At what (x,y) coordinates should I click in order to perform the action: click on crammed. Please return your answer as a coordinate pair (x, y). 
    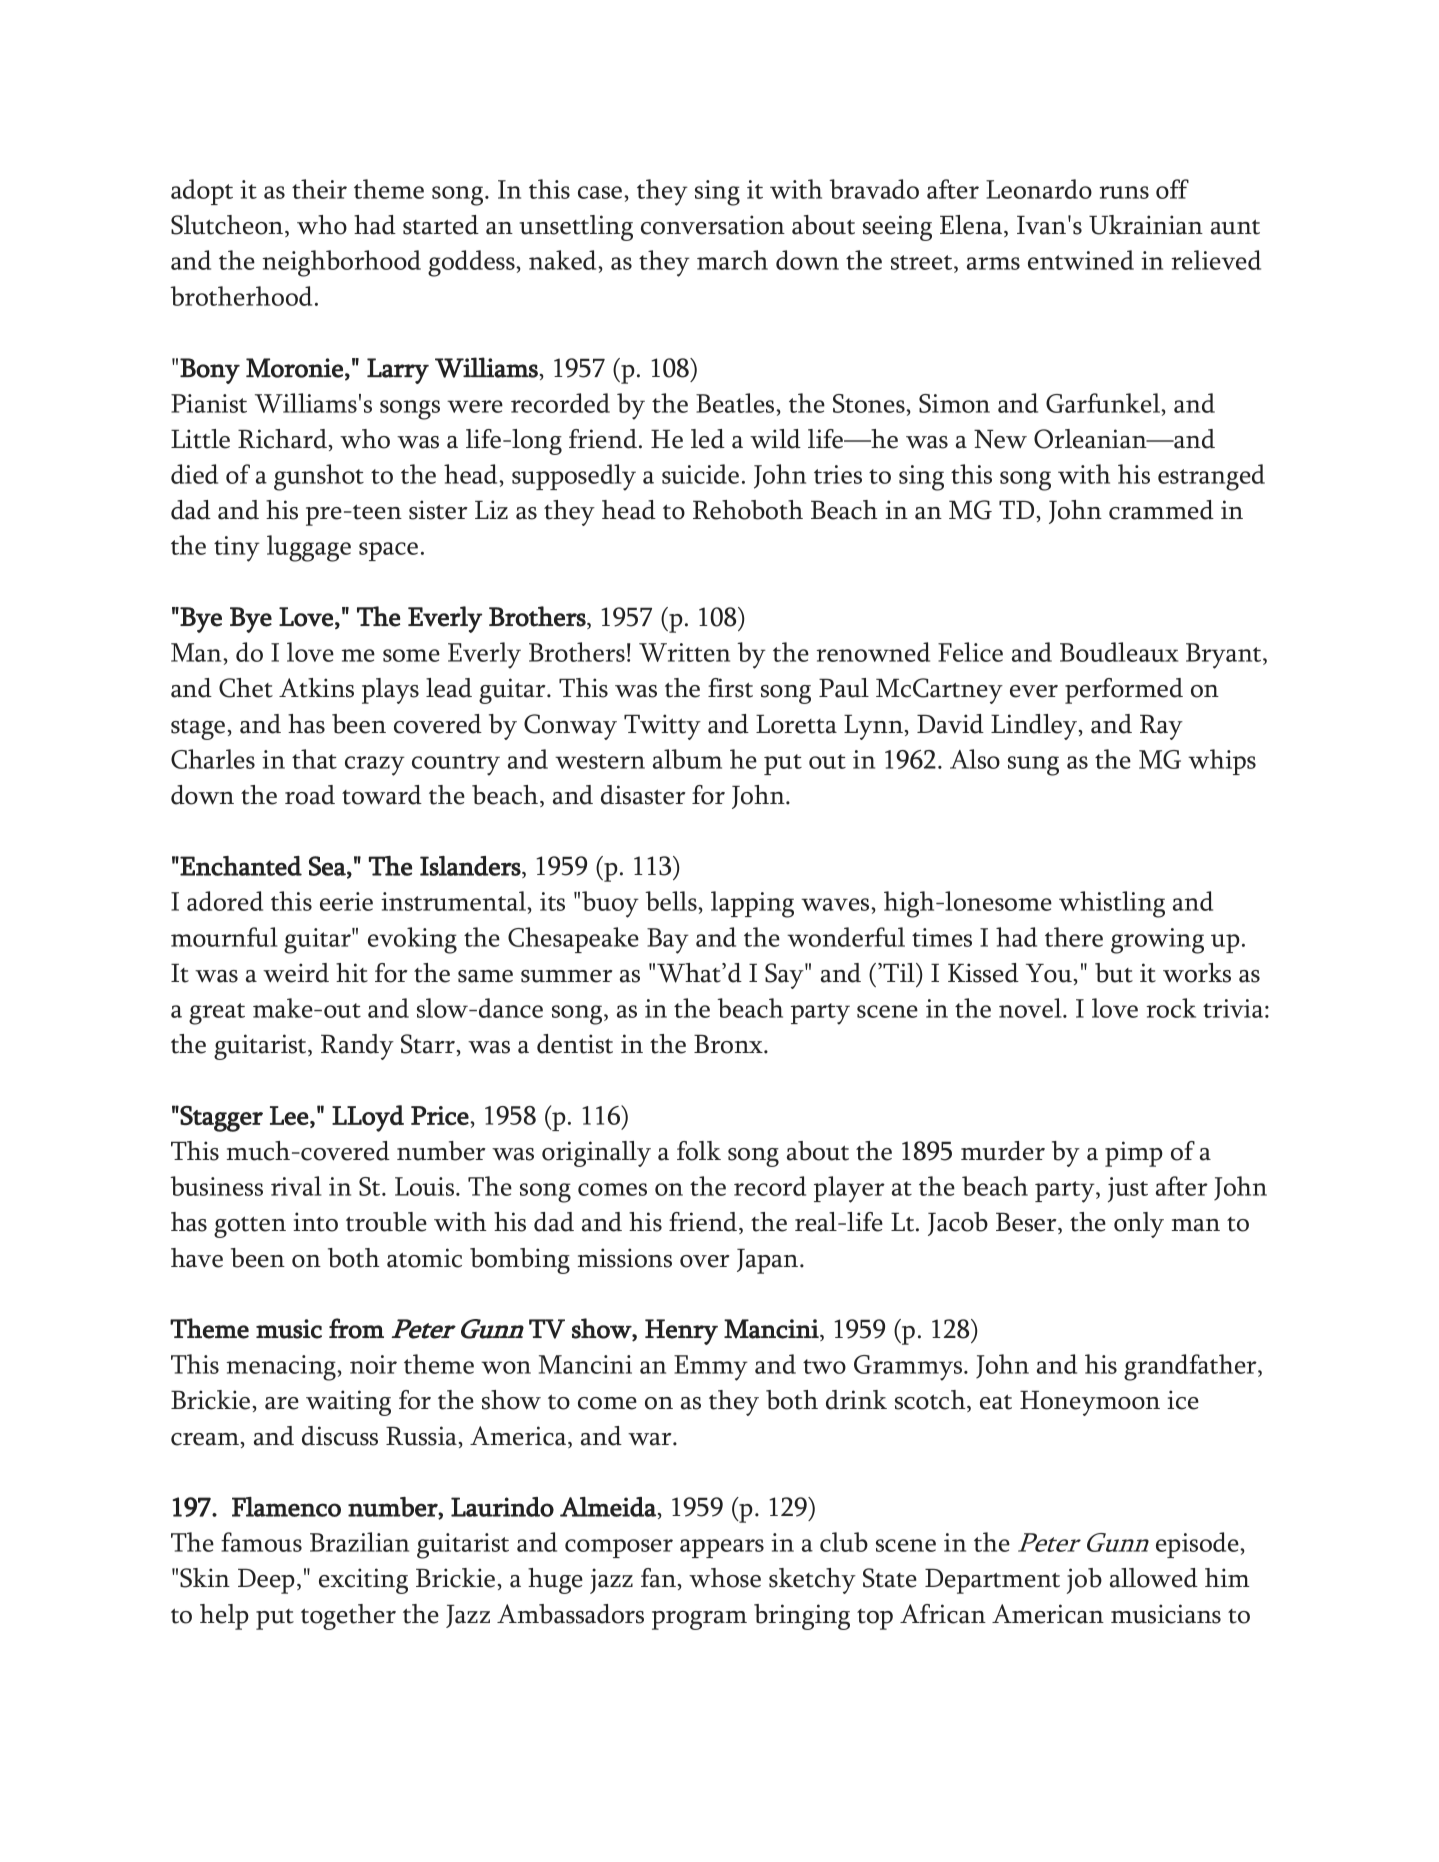
    Looking at the image, I should click on (1161, 510).
